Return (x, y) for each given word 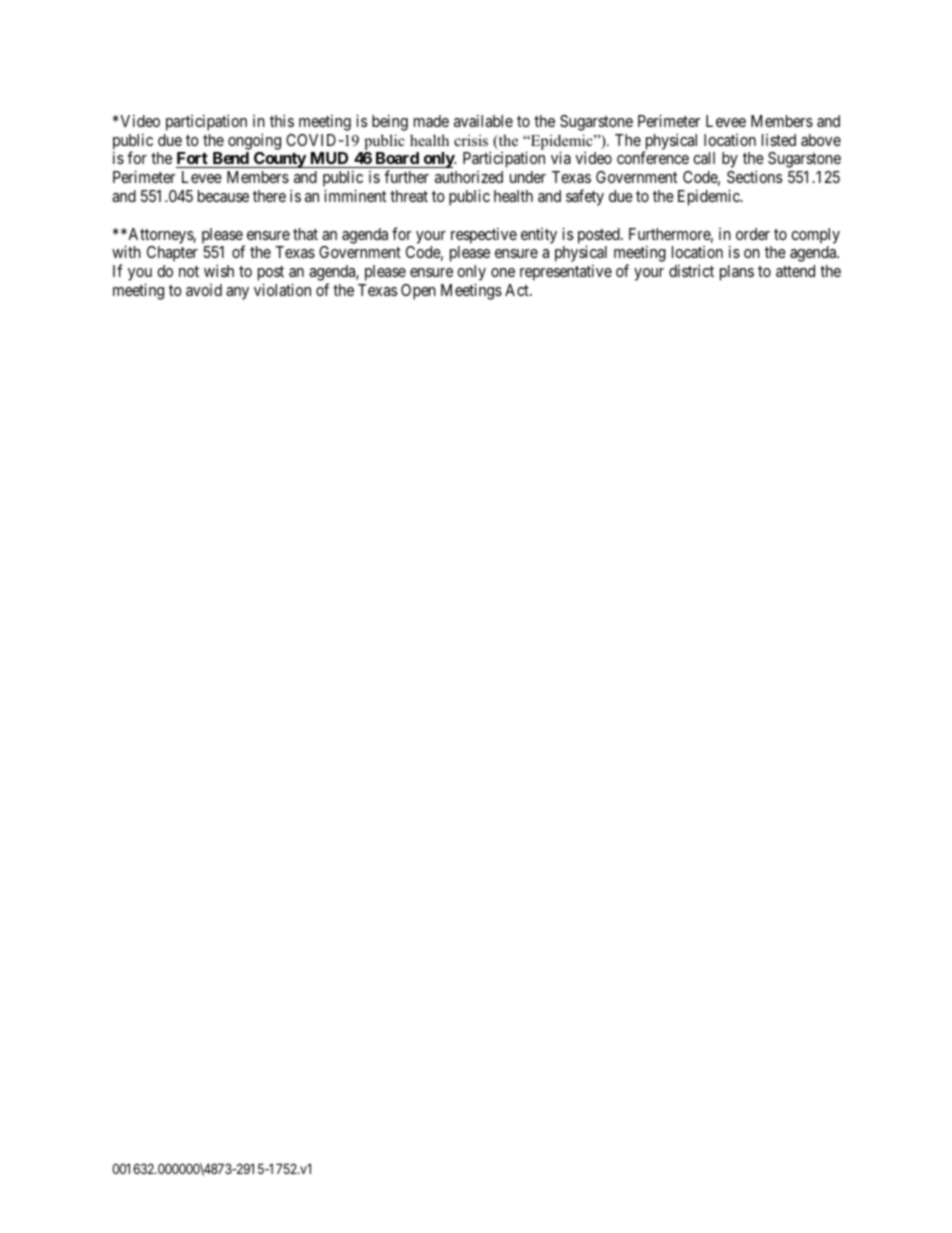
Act (518, 290)
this (282, 120)
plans (737, 273)
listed (779, 140)
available (483, 120)
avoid (204, 290)
